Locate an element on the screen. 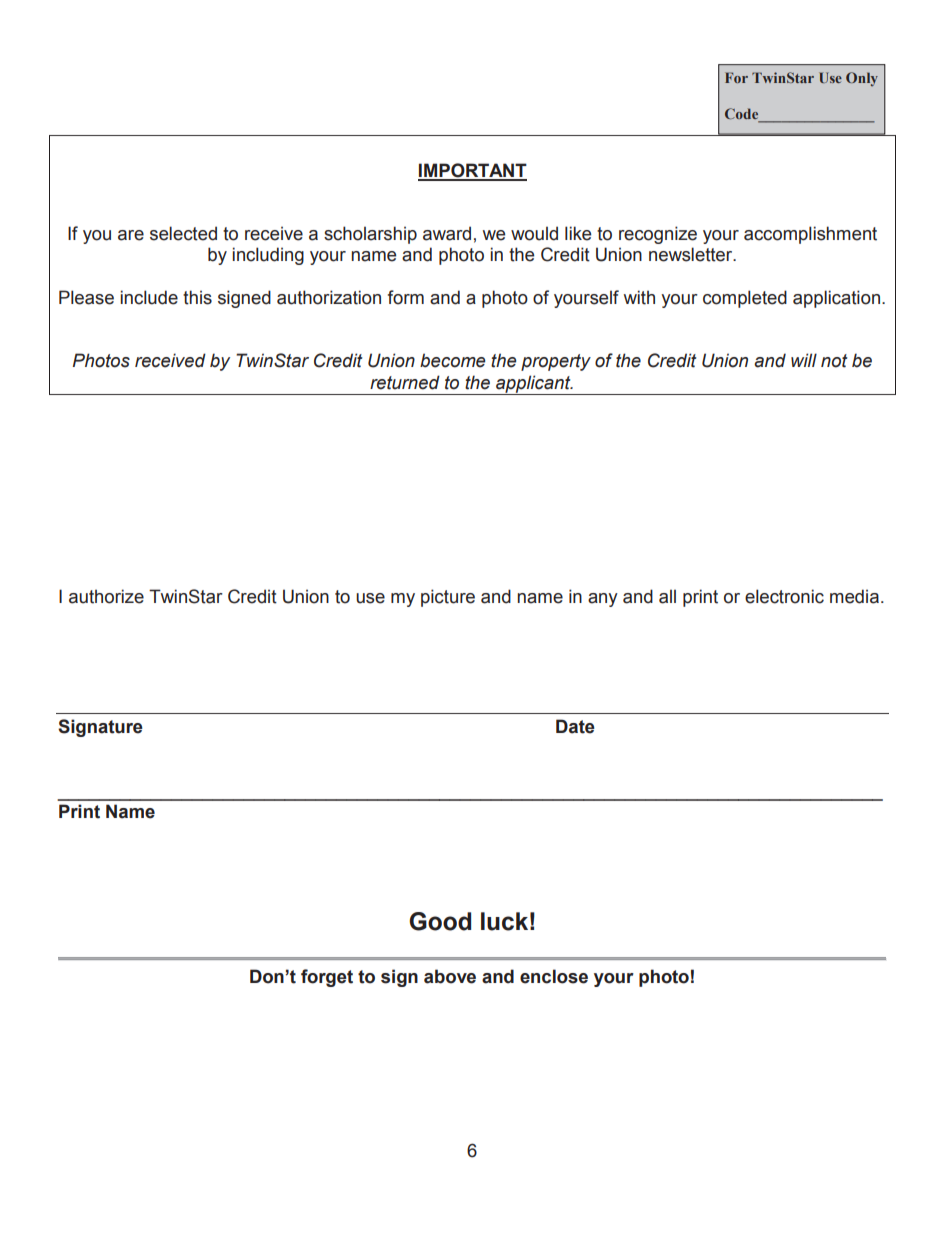 This screenshot has height=1233, width=952. selected is located at coordinates (183, 233).
